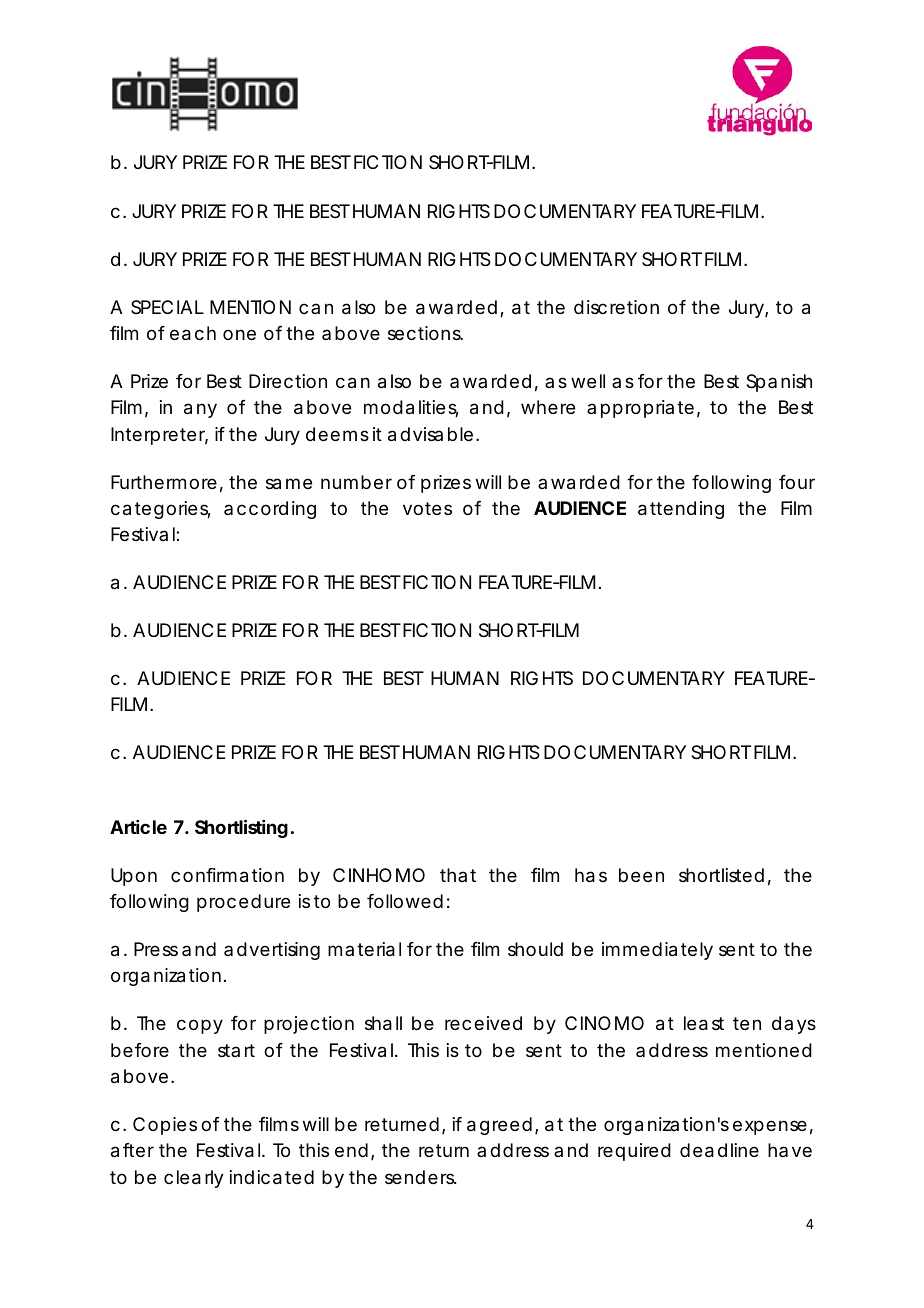 This screenshot has width=924, height=1308. What do you see at coordinates (194, 1179) in the screenshot?
I see `clearly` at bounding box center [194, 1179].
